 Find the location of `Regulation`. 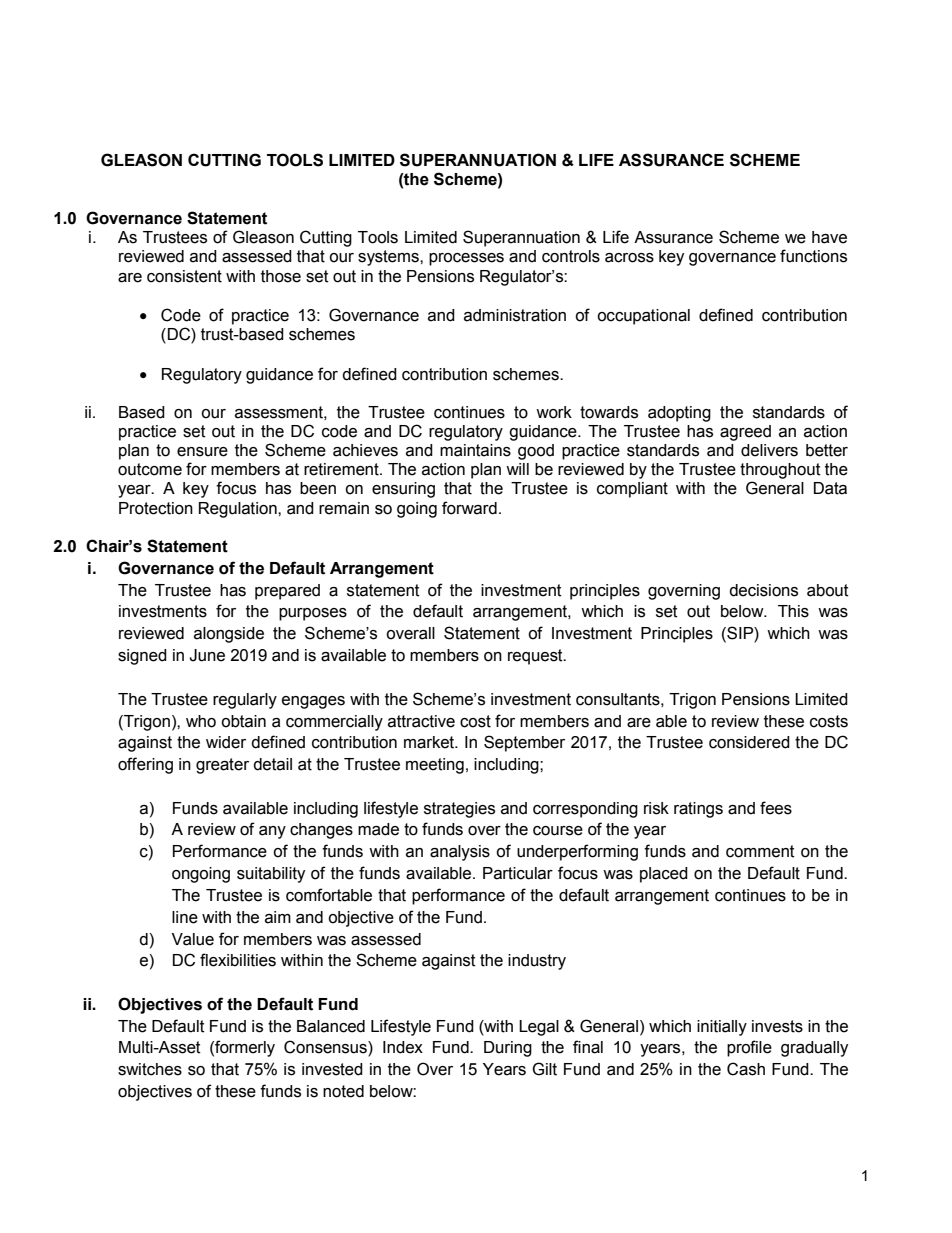

Regulation is located at coordinates (239, 510).
